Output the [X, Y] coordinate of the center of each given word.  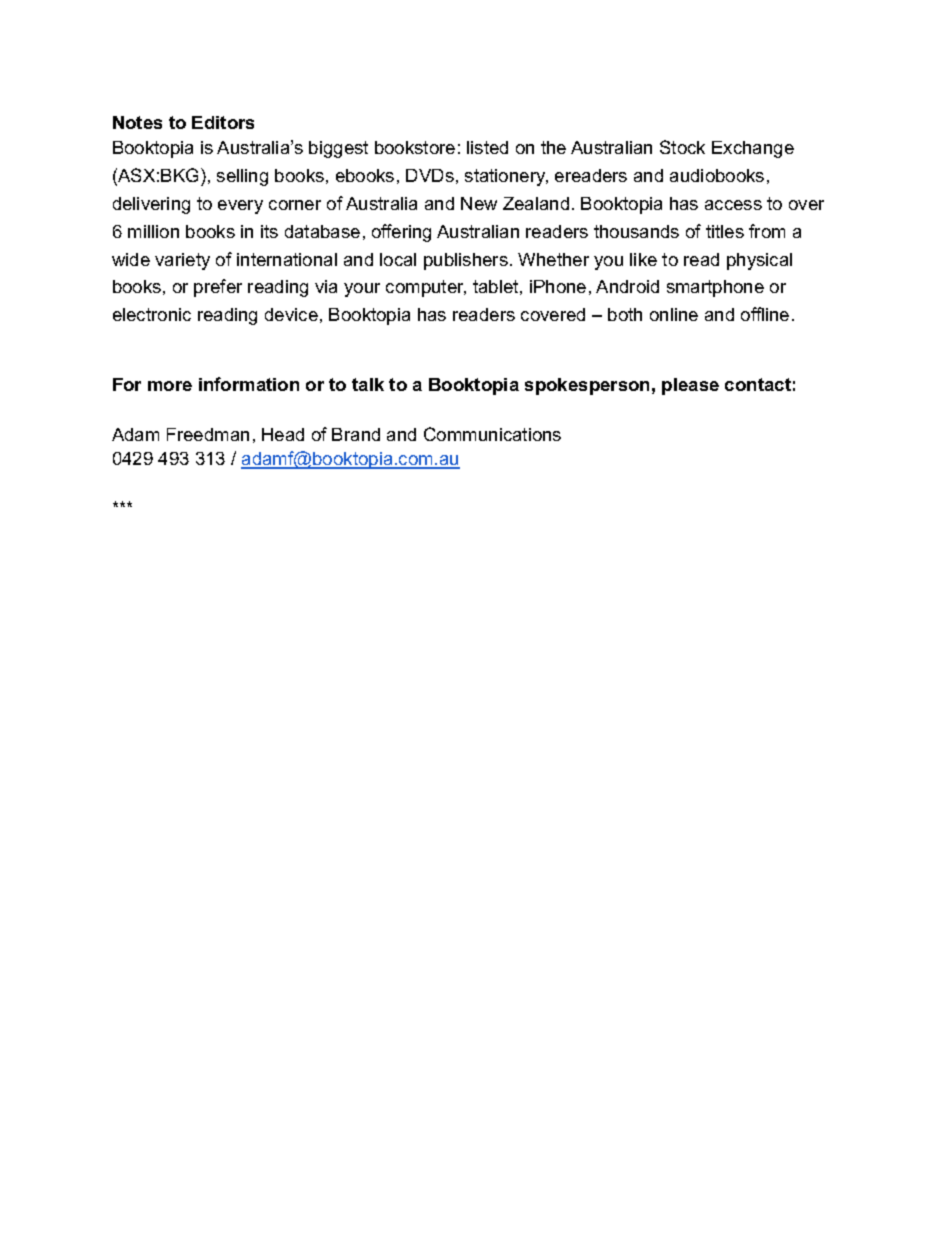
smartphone [715, 288]
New [479, 203]
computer [426, 288]
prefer [218, 288]
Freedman [208, 434]
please [690, 386]
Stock [682, 147]
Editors [223, 122]
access [733, 205]
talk [368, 384]
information [249, 384]
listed [487, 147]
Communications [492, 434]
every [240, 207]
